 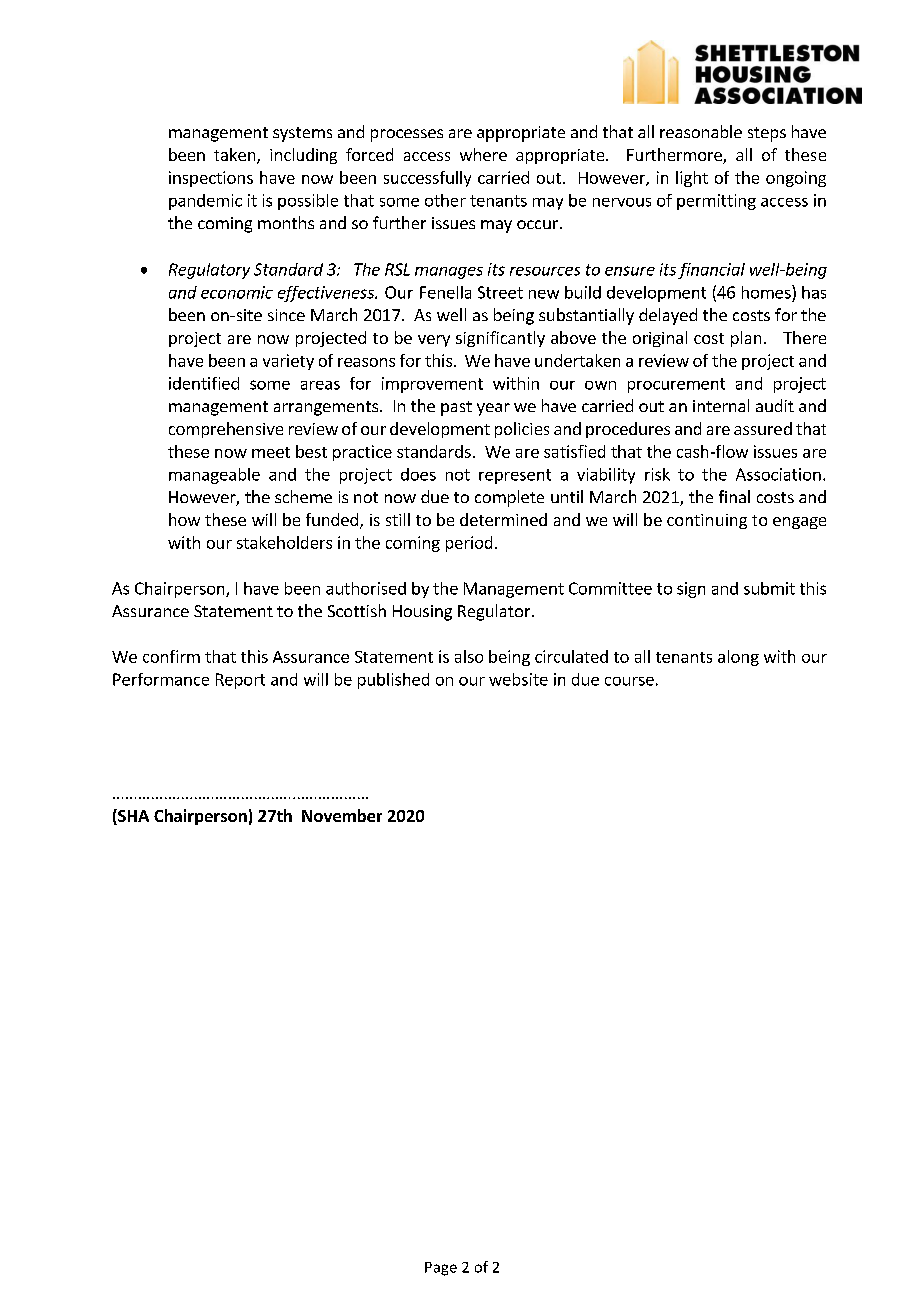 What do you see at coordinates (441, 1269) in the page?
I see `Page` at bounding box center [441, 1269].
